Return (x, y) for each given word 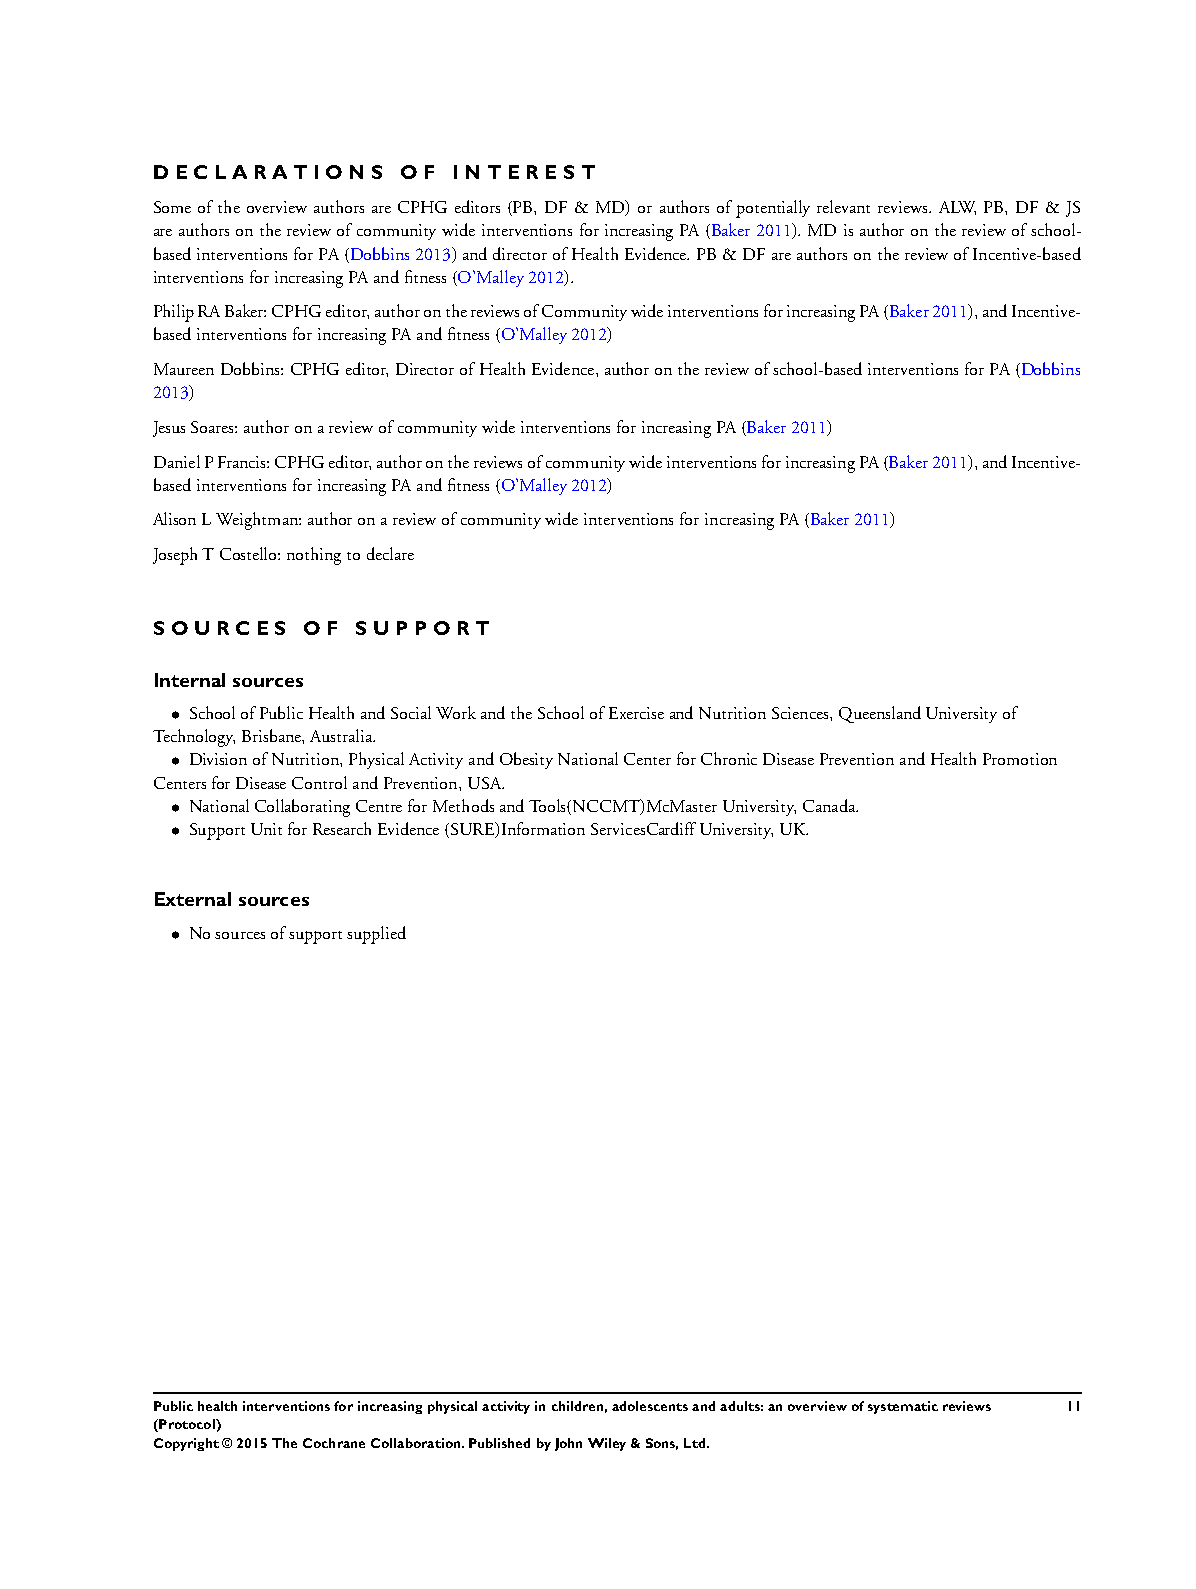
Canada (830, 805)
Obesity (526, 760)
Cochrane (334, 1443)
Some (172, 207)
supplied (376, 935)
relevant (843, 206)
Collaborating (302, 808)
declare (390, 553)
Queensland (880, 714)
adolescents (650, 1406)
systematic (903, 1407)
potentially (773, 209)
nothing (314, 556)
